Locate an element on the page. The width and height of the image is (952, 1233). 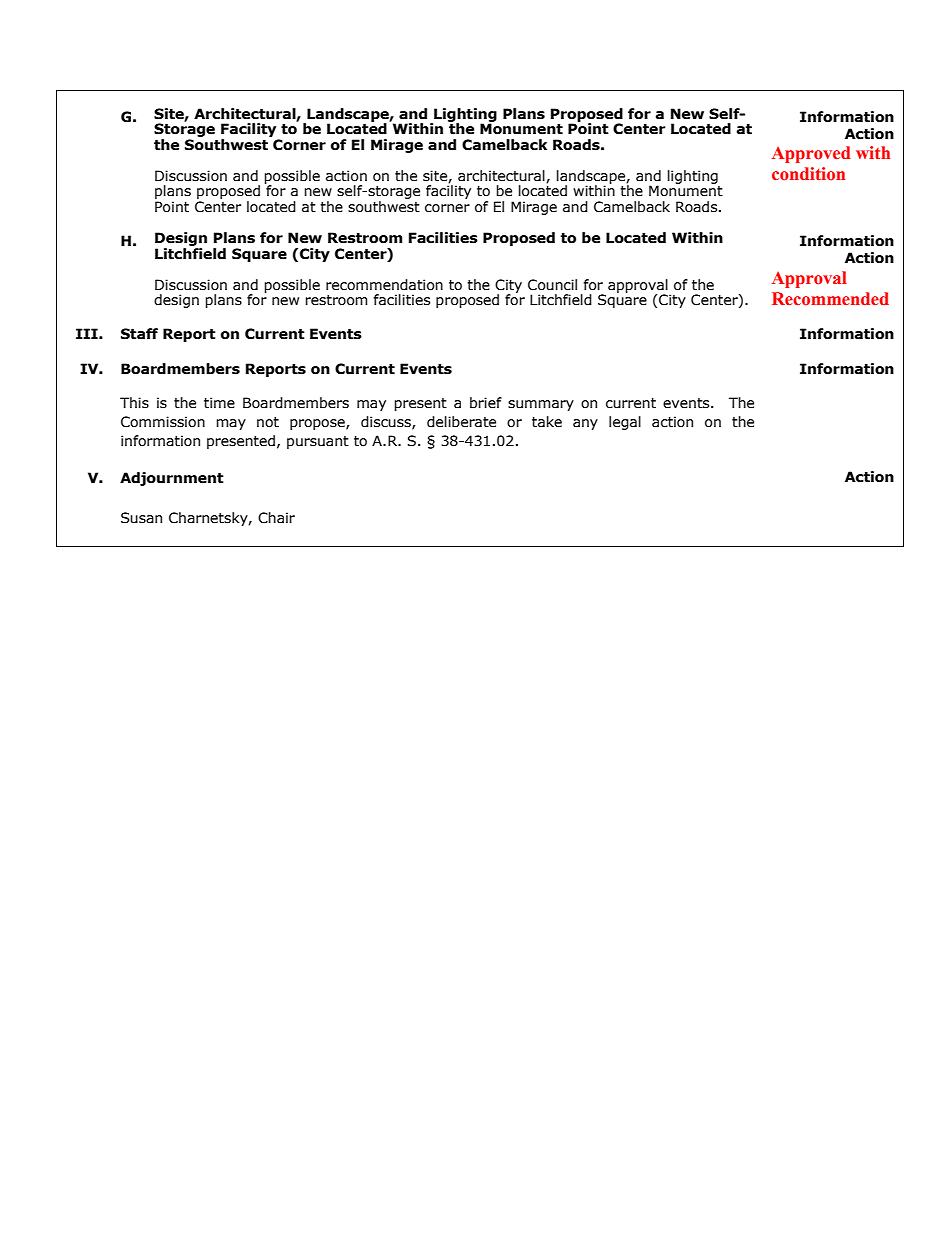
pursuant is located at coordinates (318, 442).
